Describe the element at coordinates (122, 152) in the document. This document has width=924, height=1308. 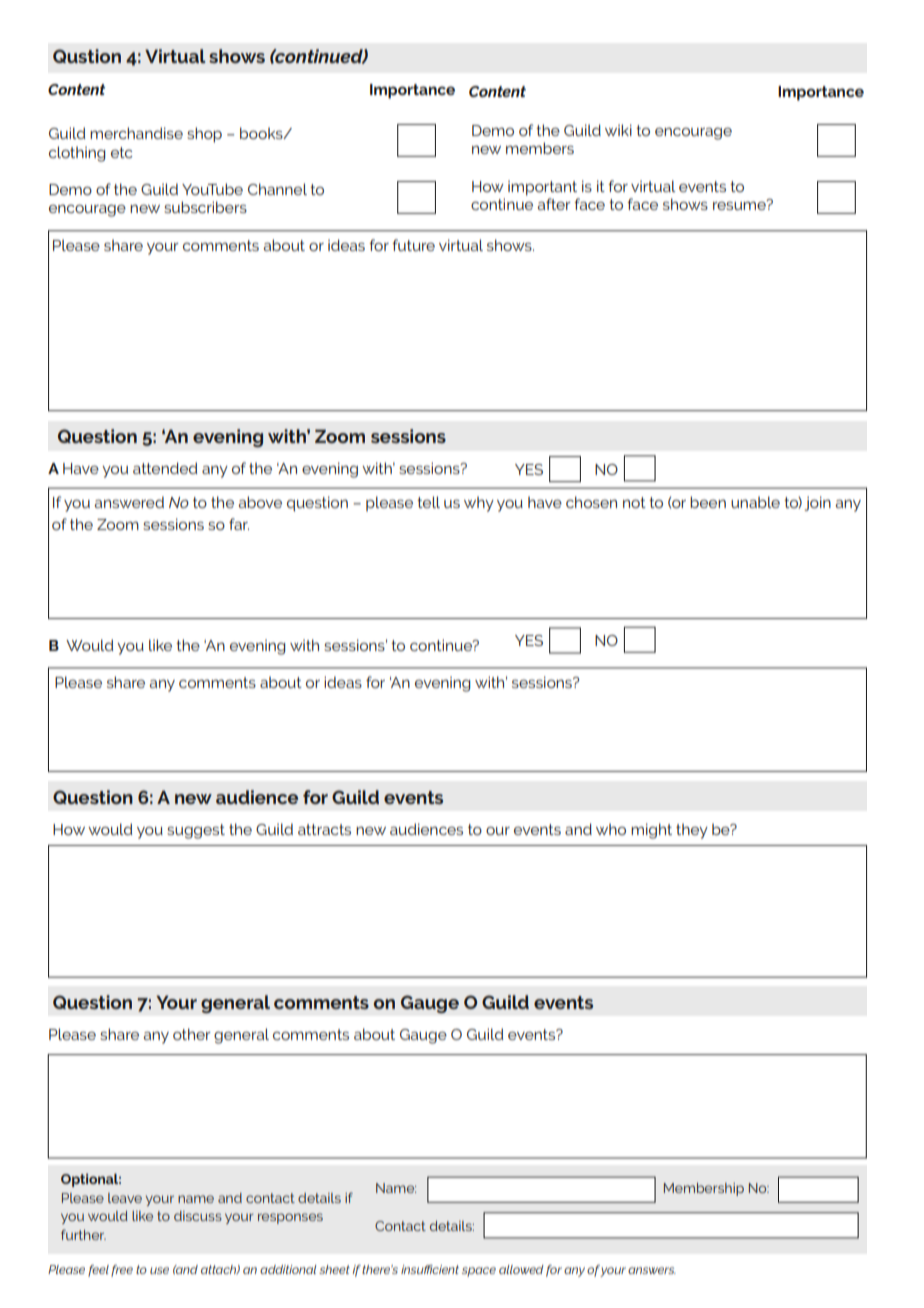
I see `etc` at that location.
